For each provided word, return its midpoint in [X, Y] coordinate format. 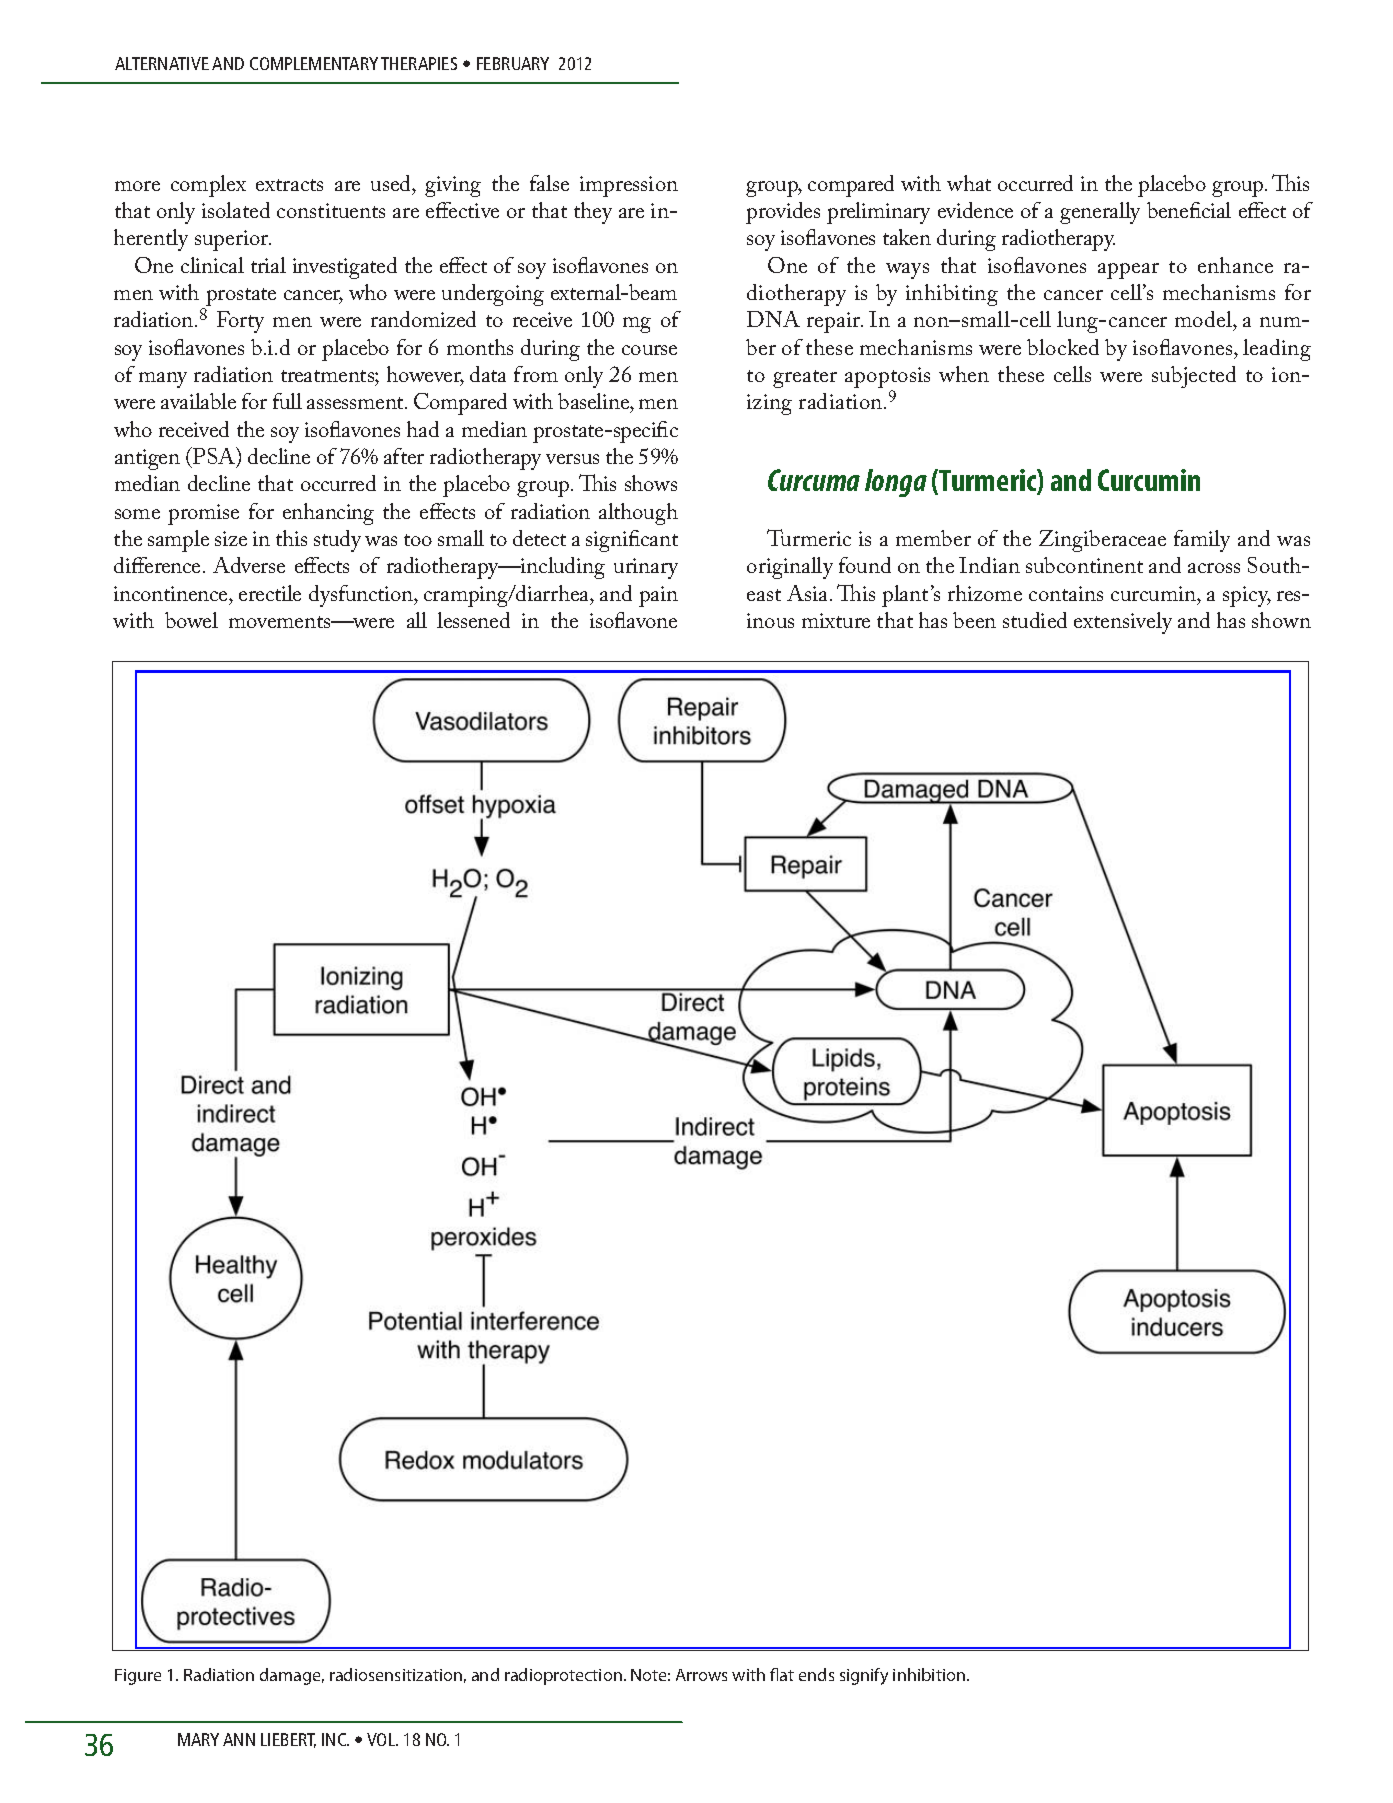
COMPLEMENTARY [314, 63]
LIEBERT [288, 1740]
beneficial [1189, 210]
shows [651, 483]
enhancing [328, 514]
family [1202, 541]
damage [292, 1676]
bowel [191, 620]
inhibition [930, 1674]
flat [782, 1674]
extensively [1123, 623]
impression [629, 186]
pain [658, 596]
